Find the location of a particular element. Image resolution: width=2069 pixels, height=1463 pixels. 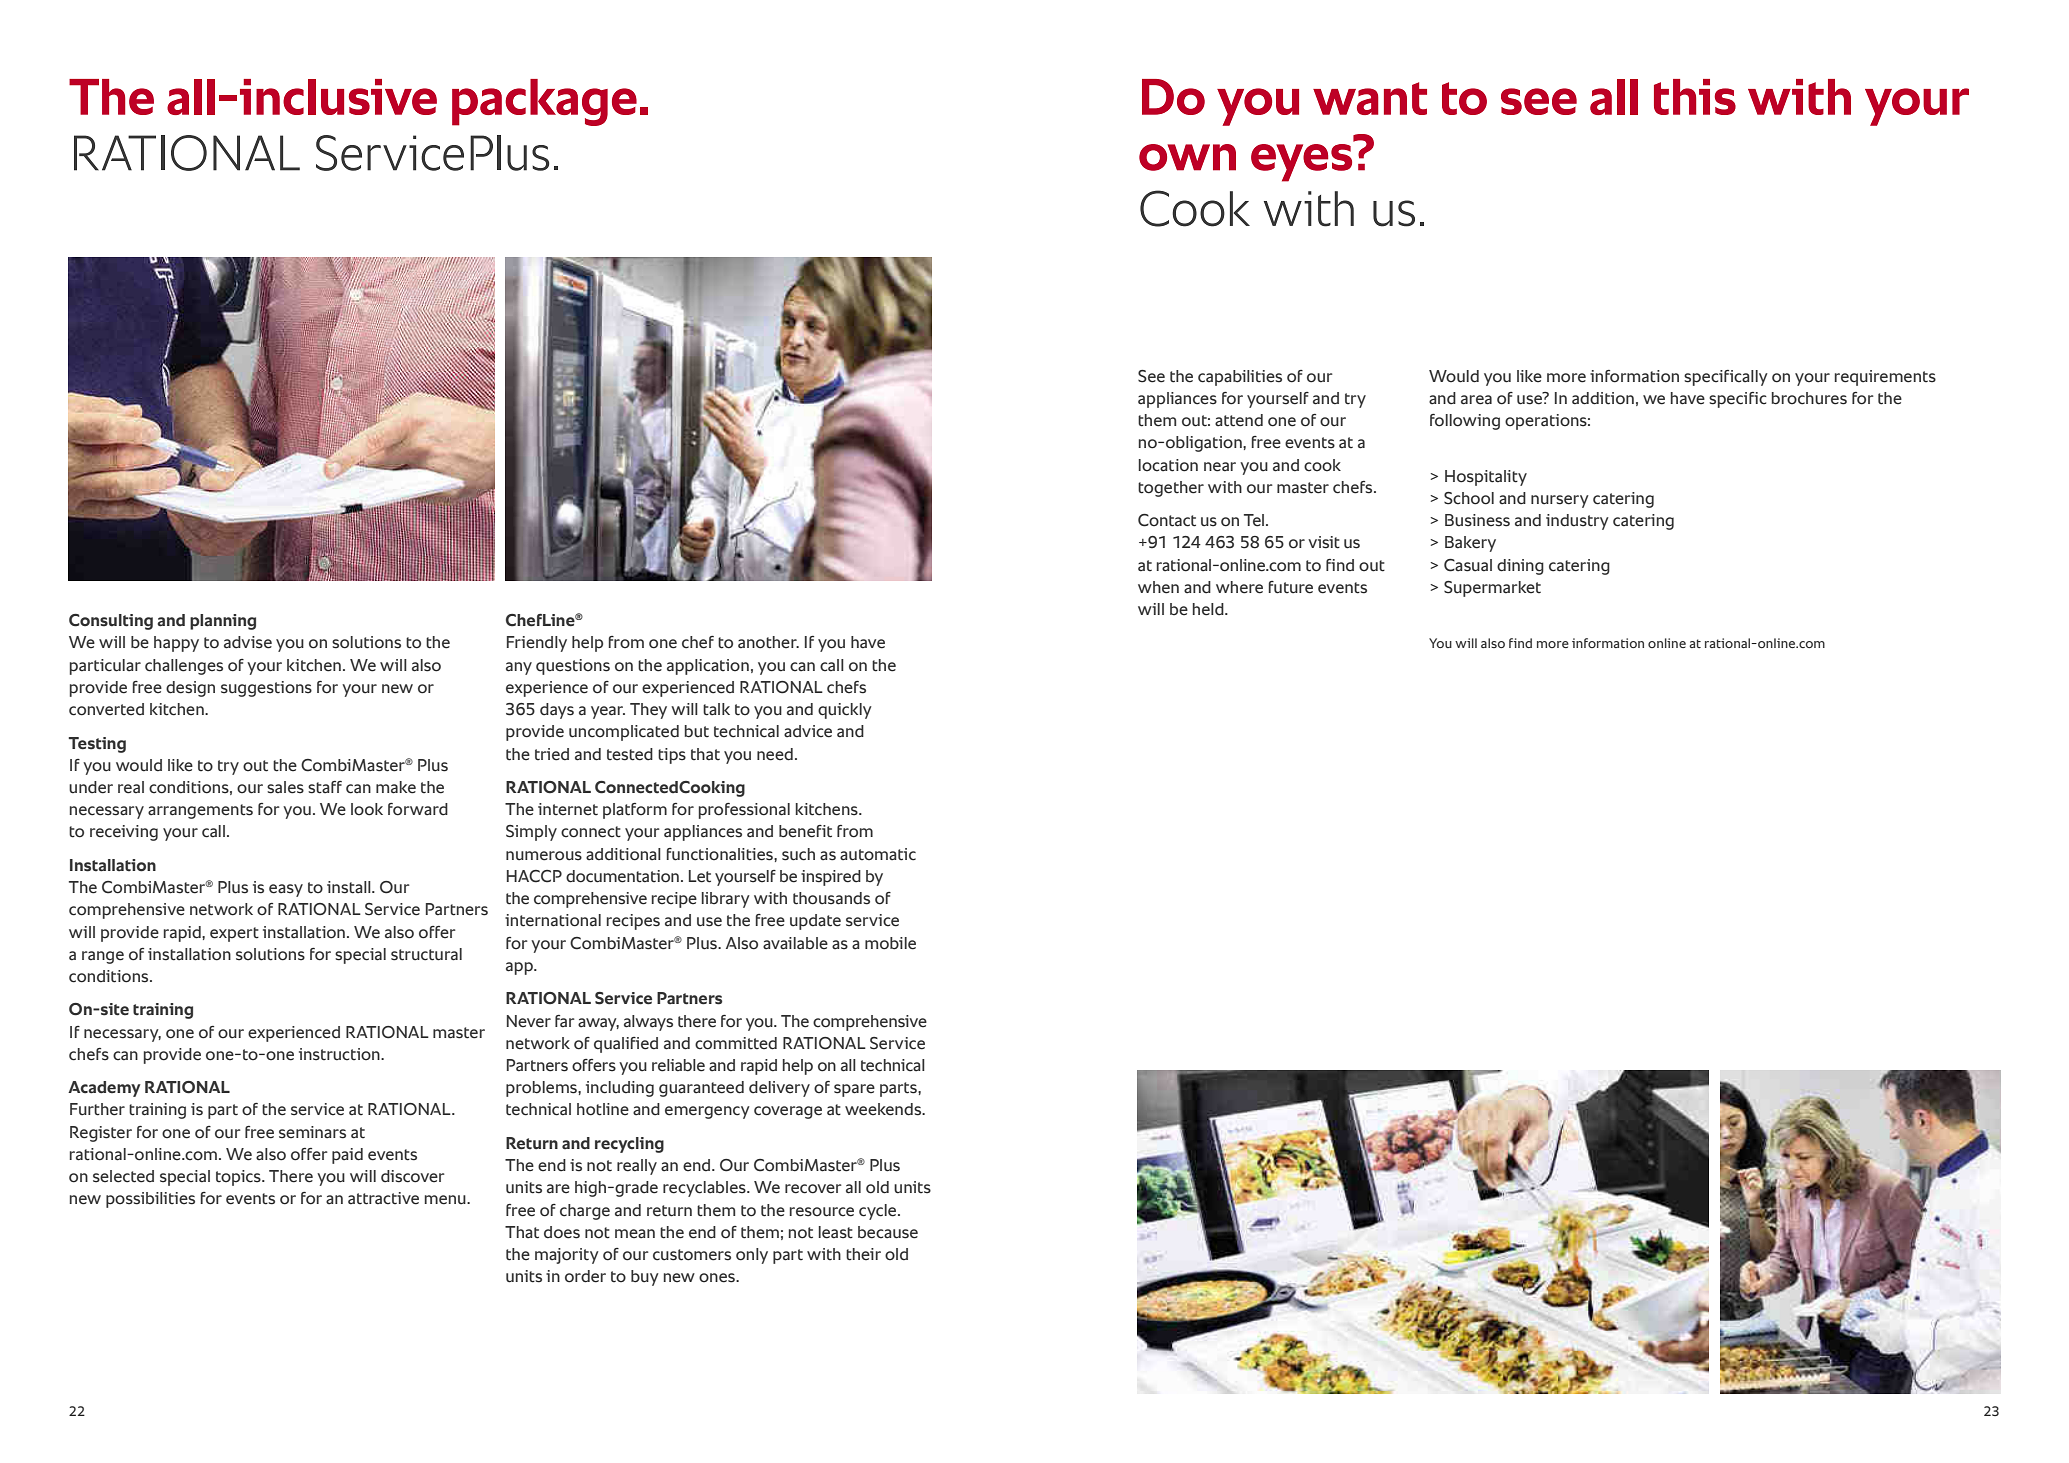

own is located at coordinates (1187, 157).
